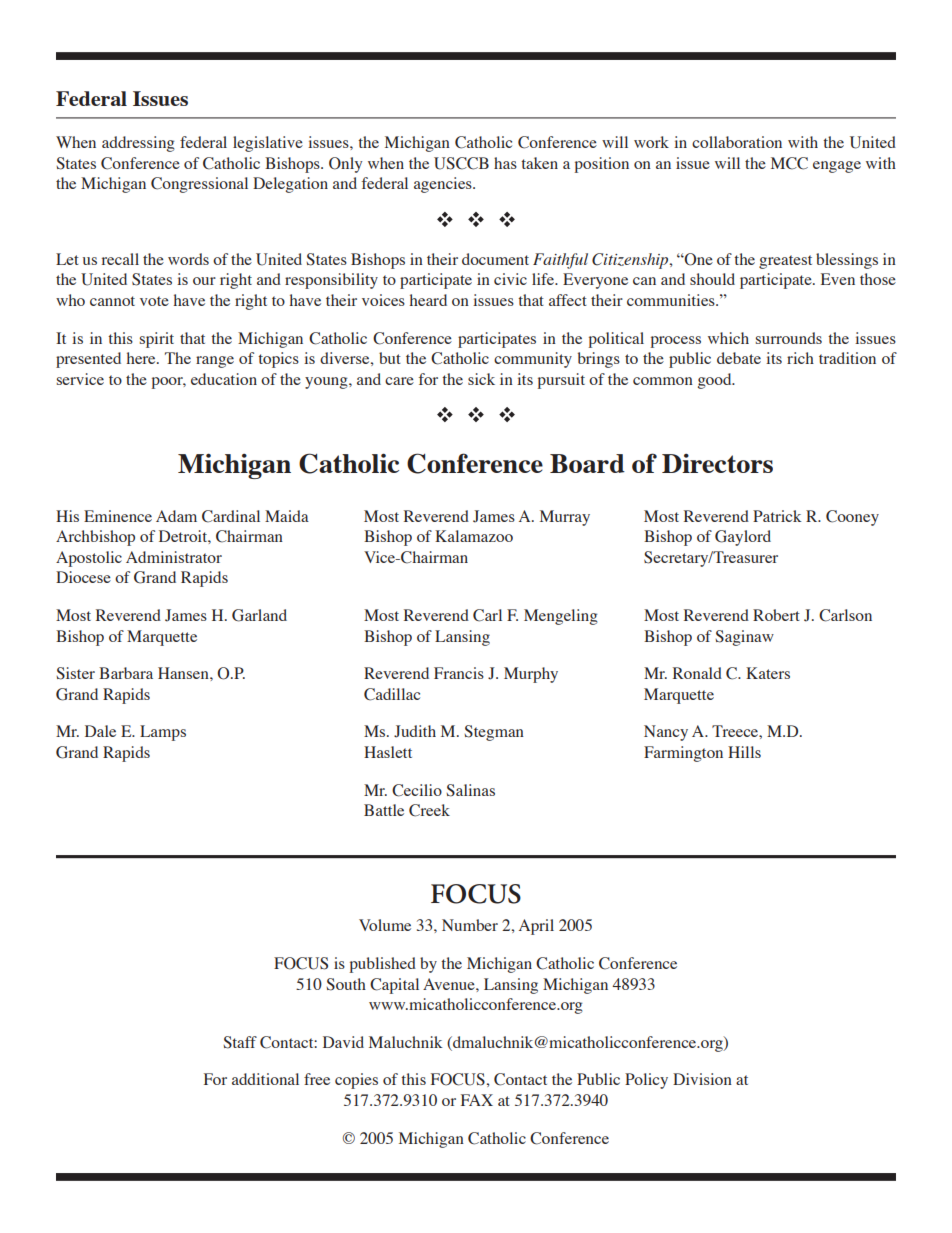 Image resolution: width=952 pixels, height=1233 pixels. I want to click on Francis, so click(459, 673).
